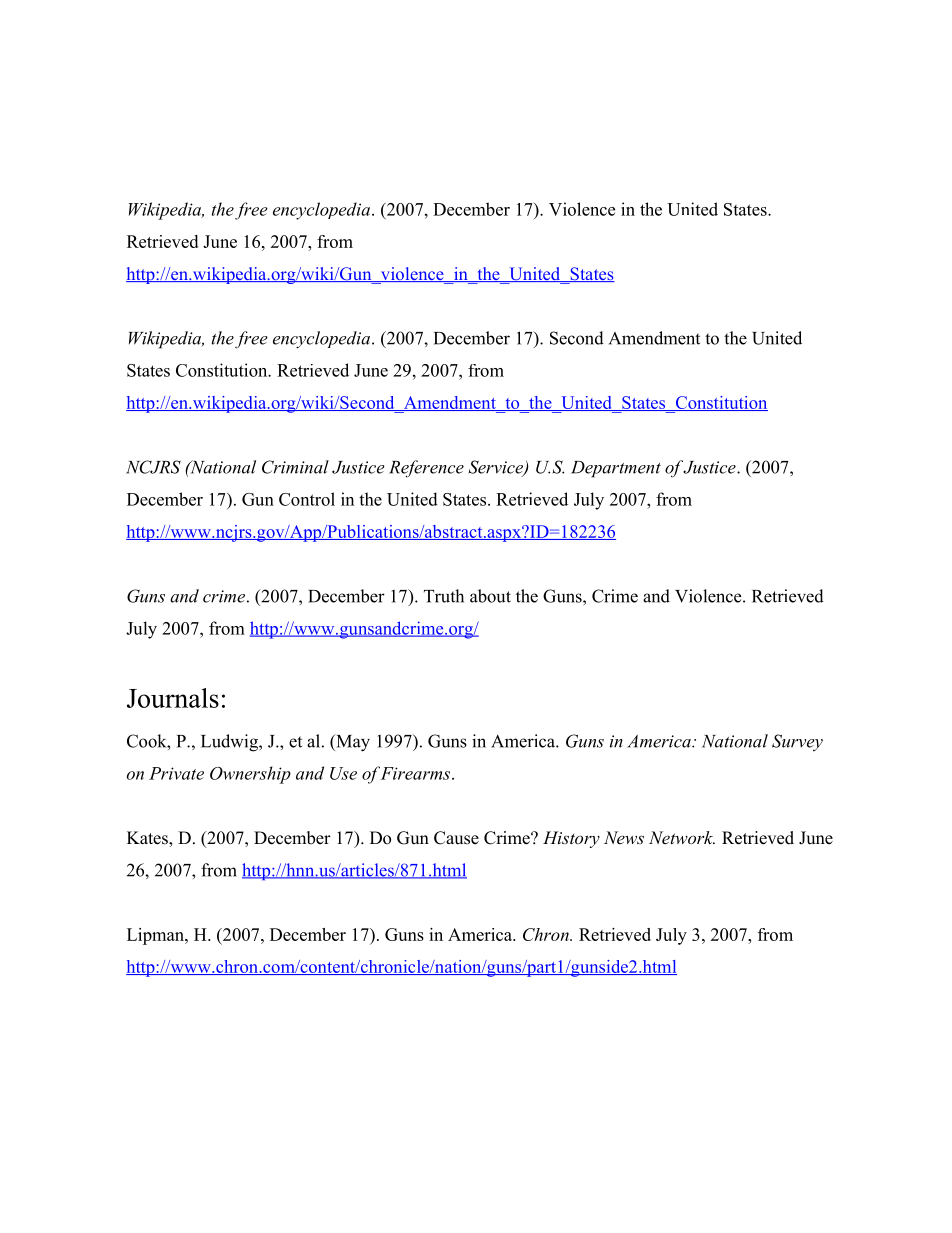  Describe the element at coordinates (250, 775) in the screenshot. I see `Ownership` at that location.
